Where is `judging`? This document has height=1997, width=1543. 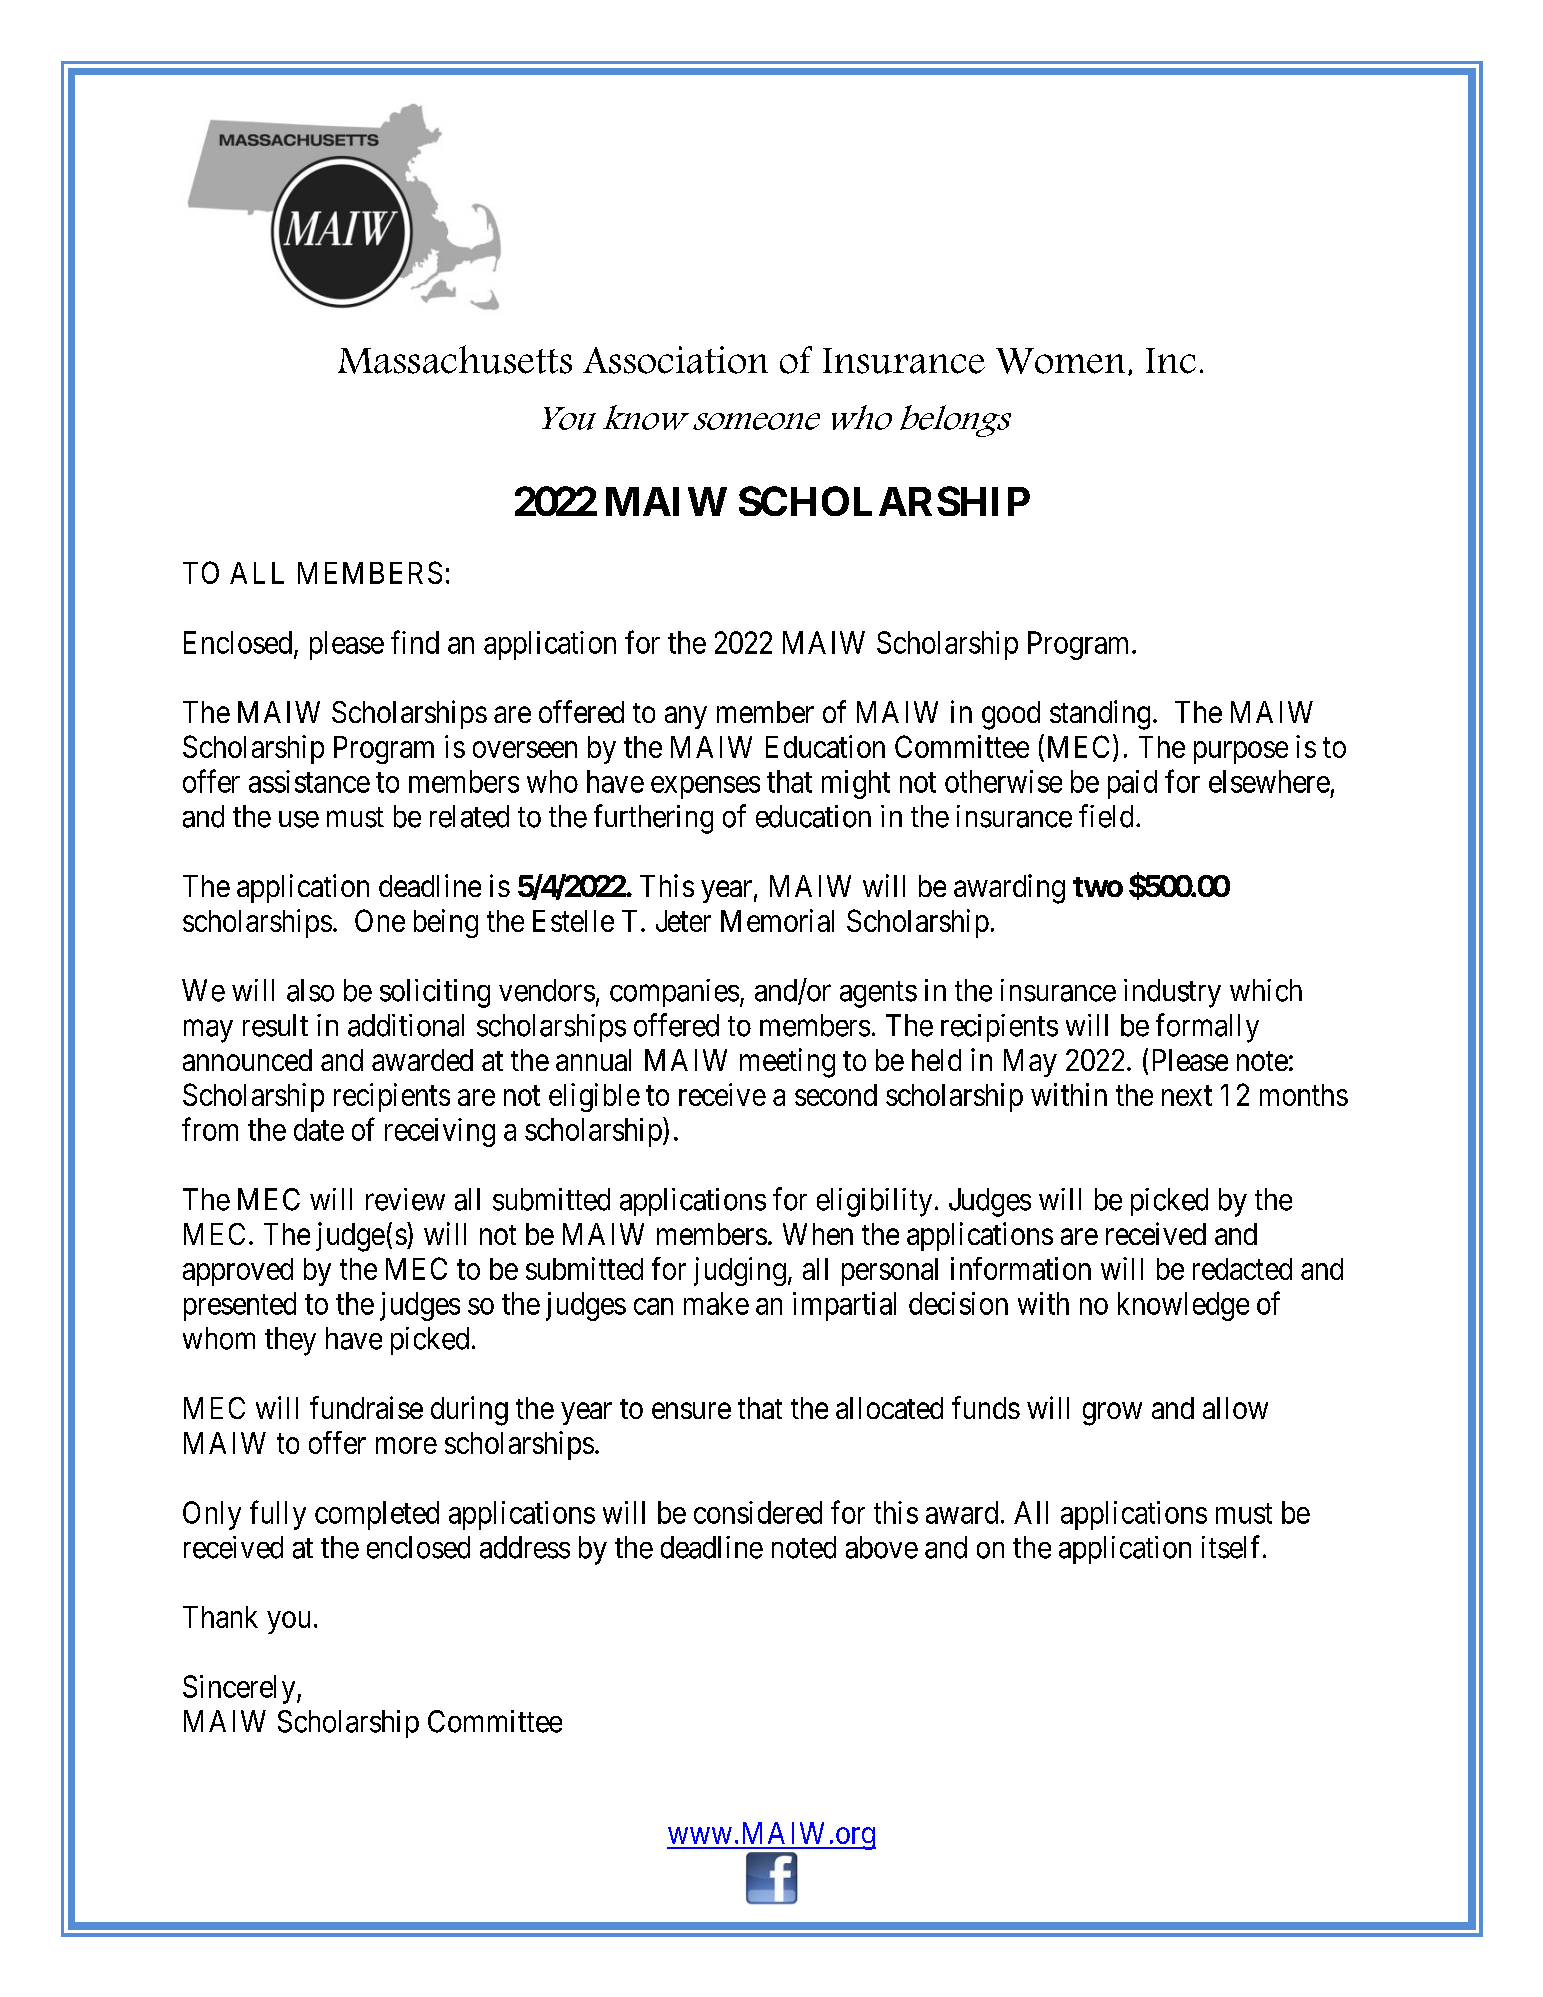 judging is located at coordinates (740, 1271).
